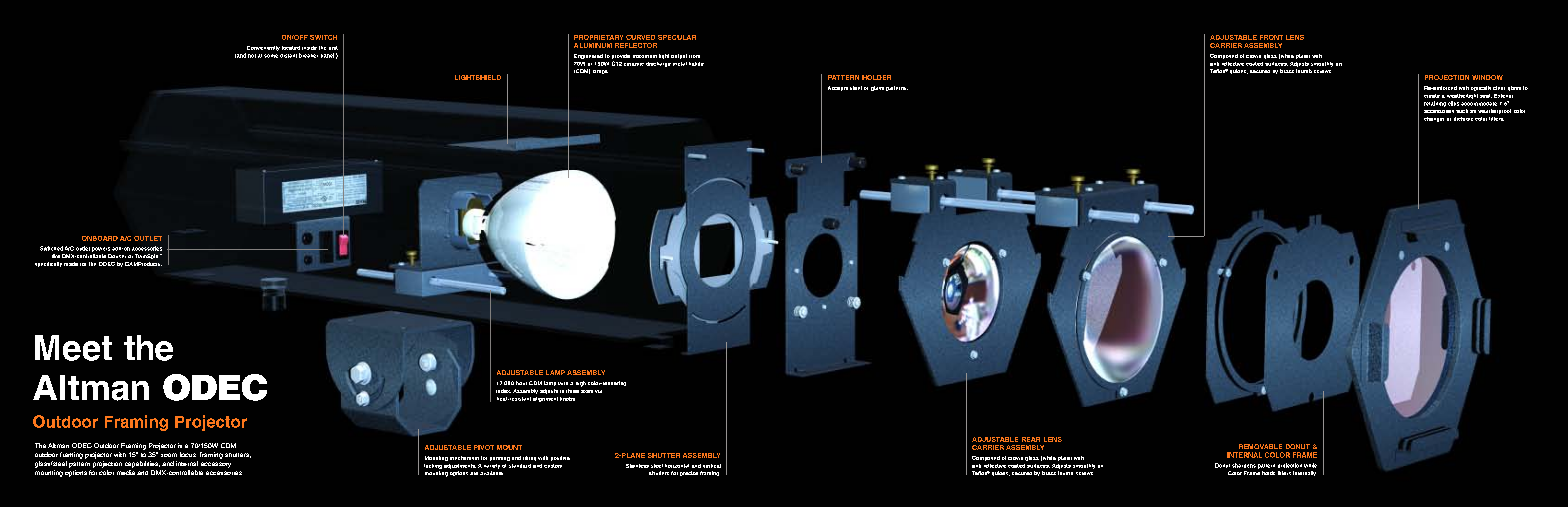  What do you see at coordinates (216, 465) in the document?
I see `accessory` at bounding box center [216, 465].
